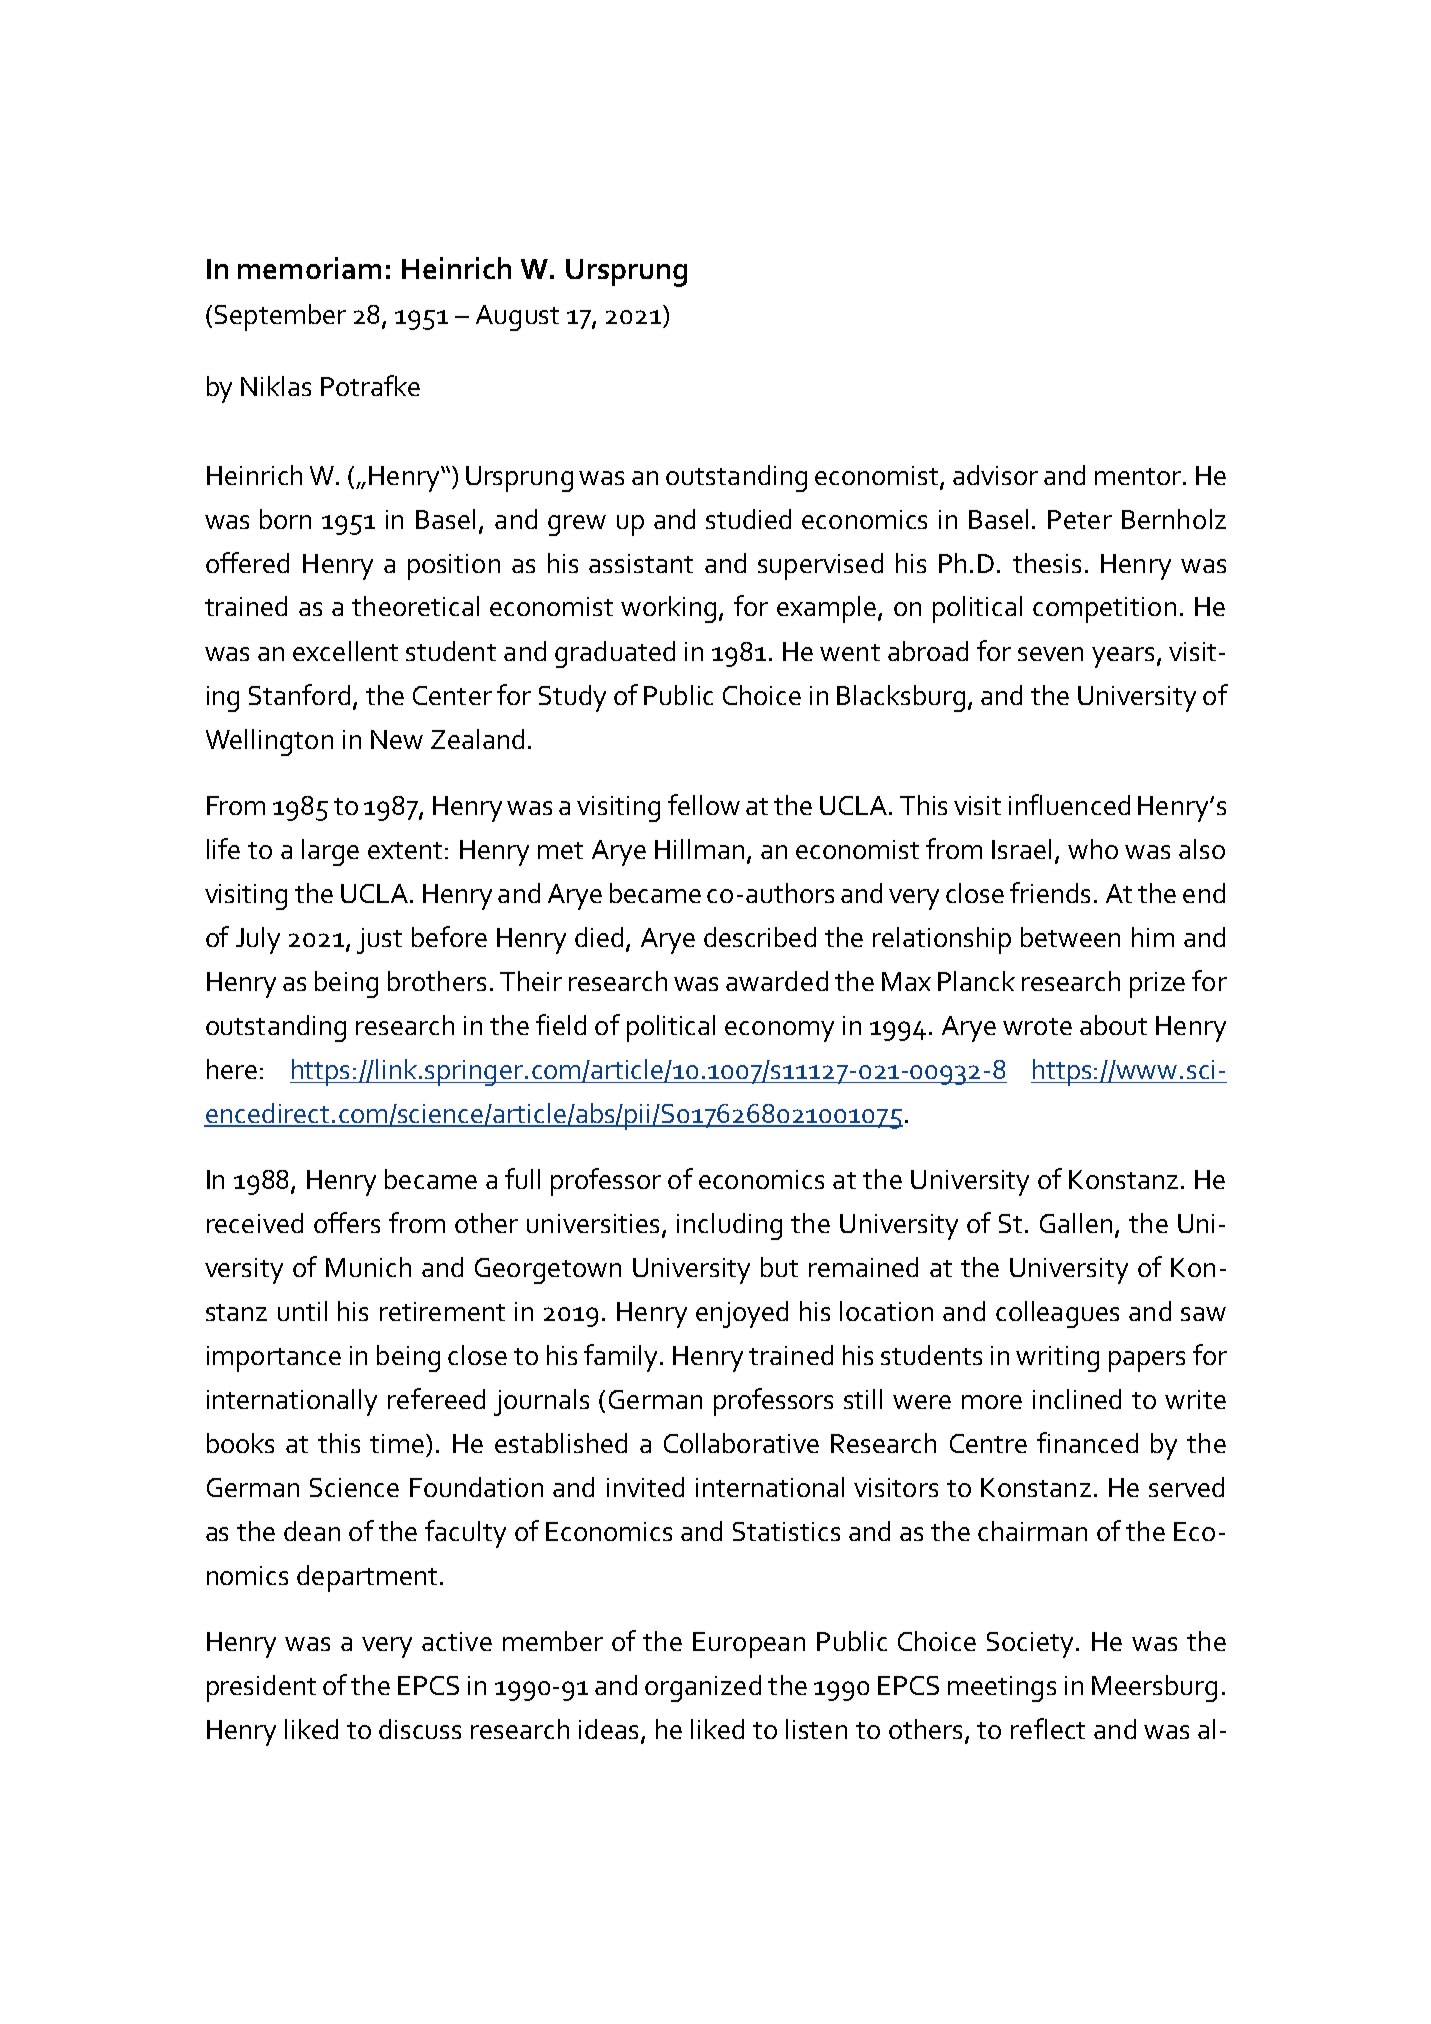 The width and height of the screenshot is (1431, 2024). I want to click on September, so click(280, 317).
